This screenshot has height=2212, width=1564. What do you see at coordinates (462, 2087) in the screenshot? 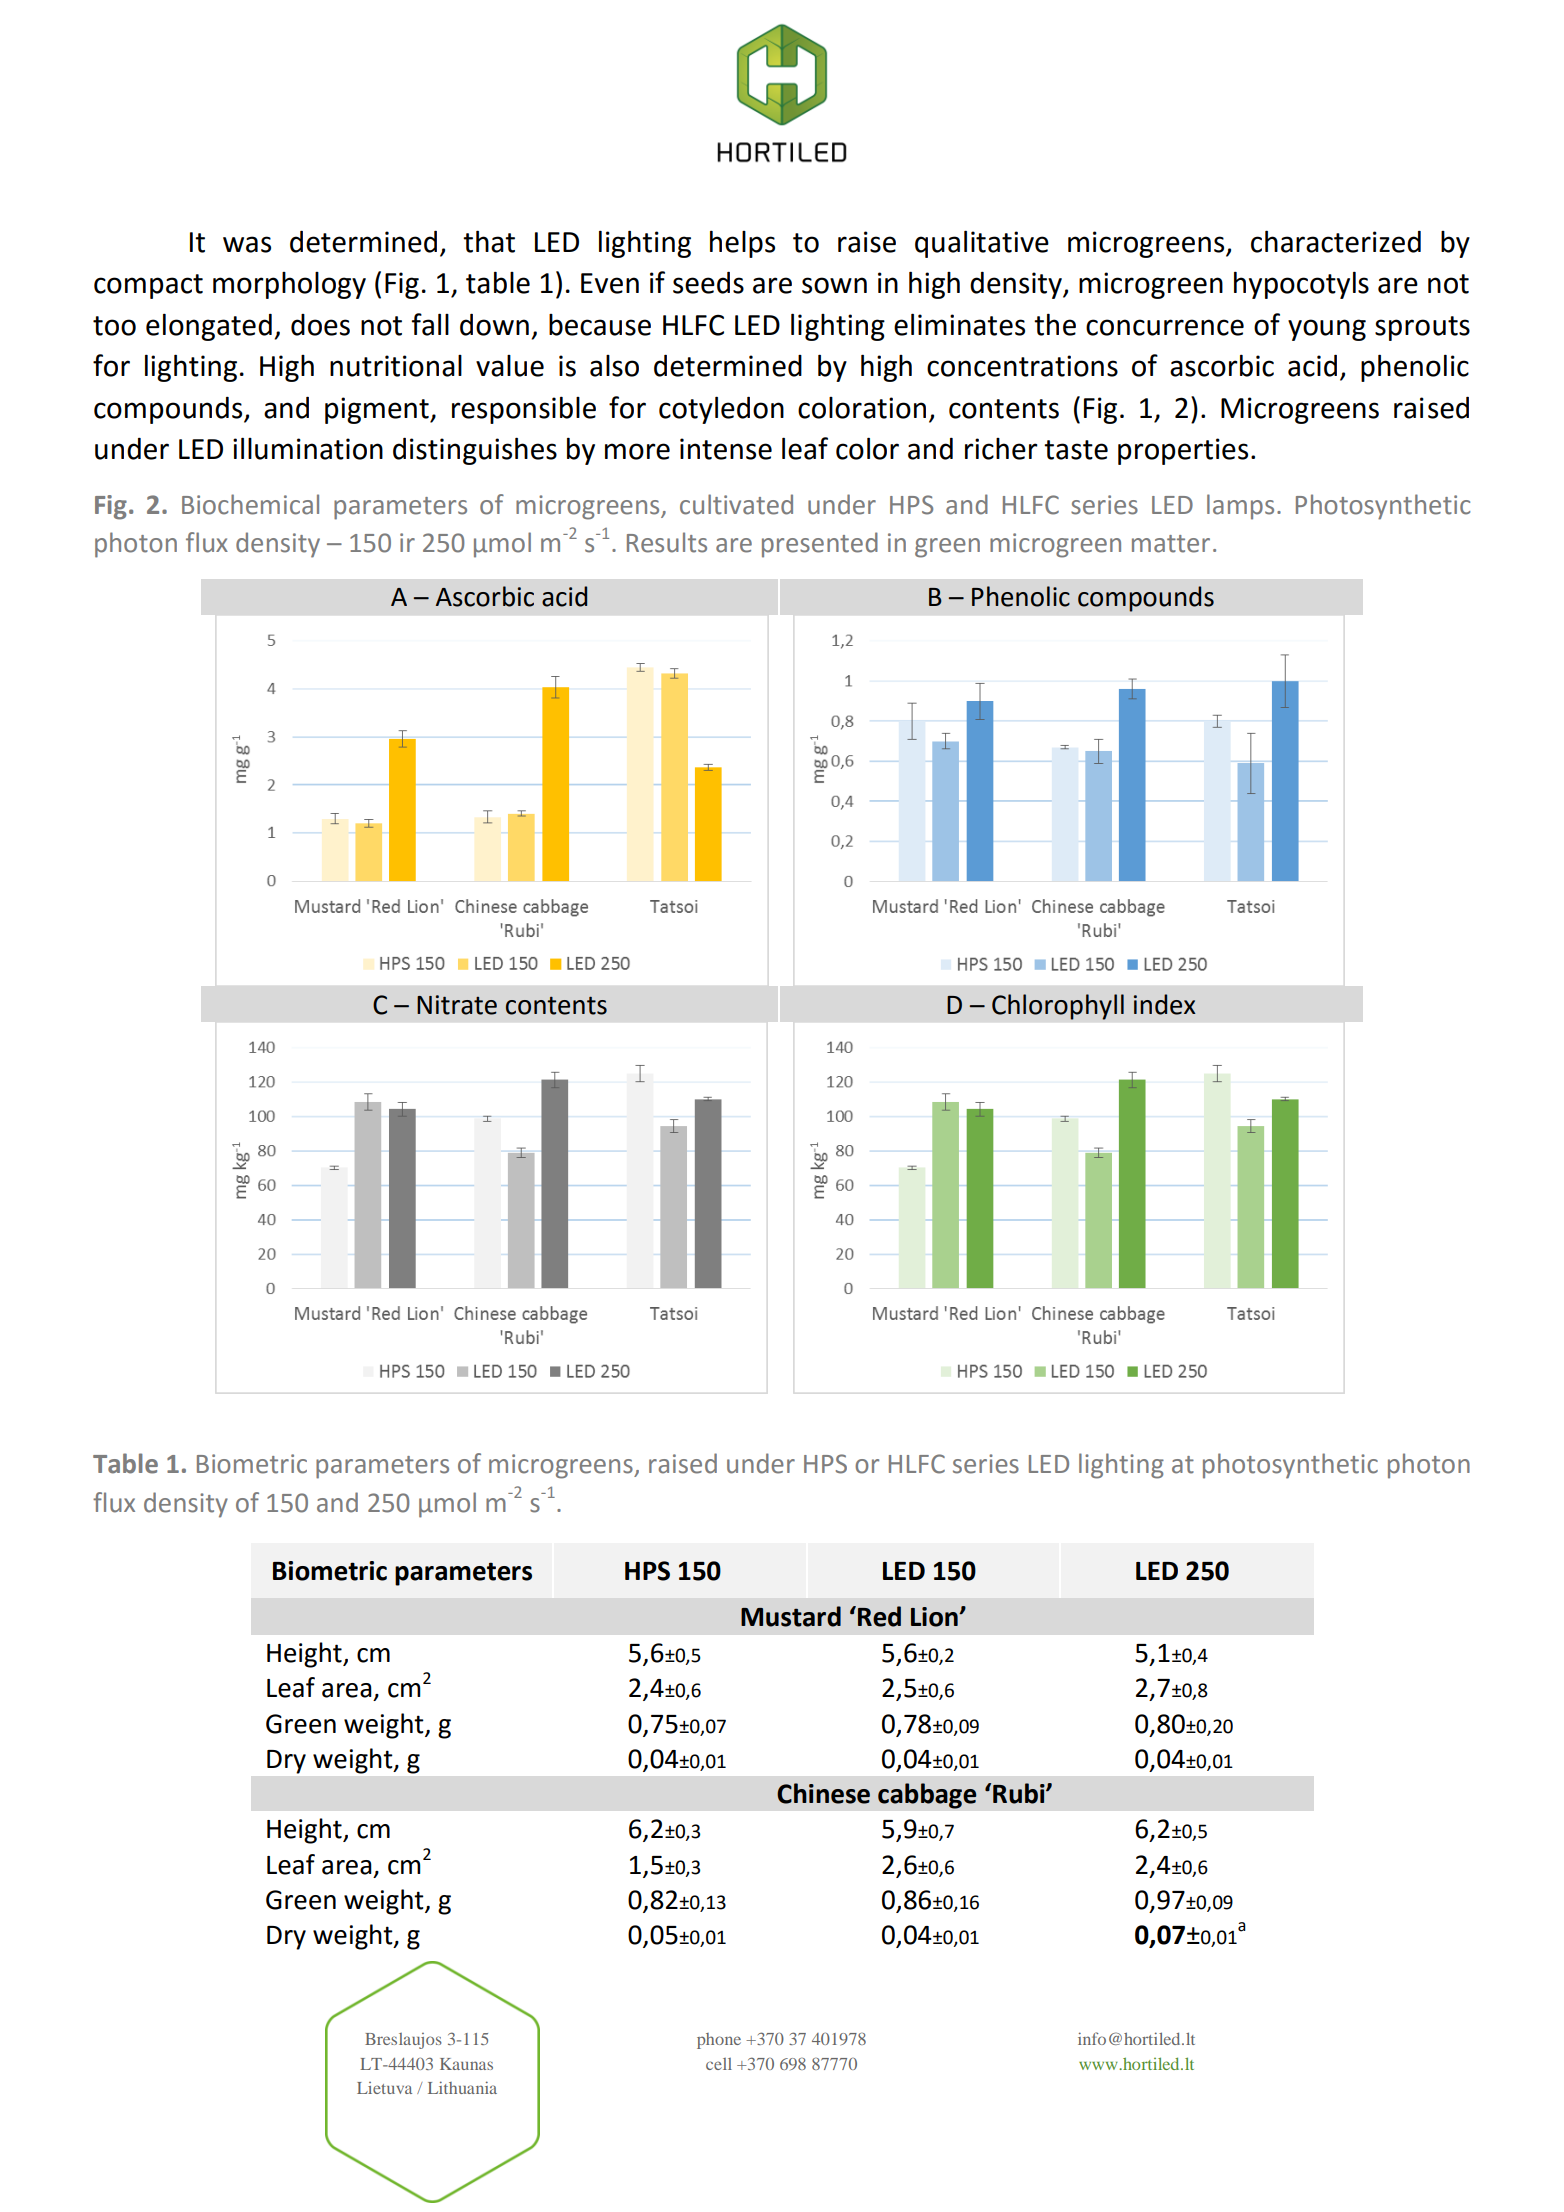
I see `Lithuania` at bounding box center [462, 2087].
